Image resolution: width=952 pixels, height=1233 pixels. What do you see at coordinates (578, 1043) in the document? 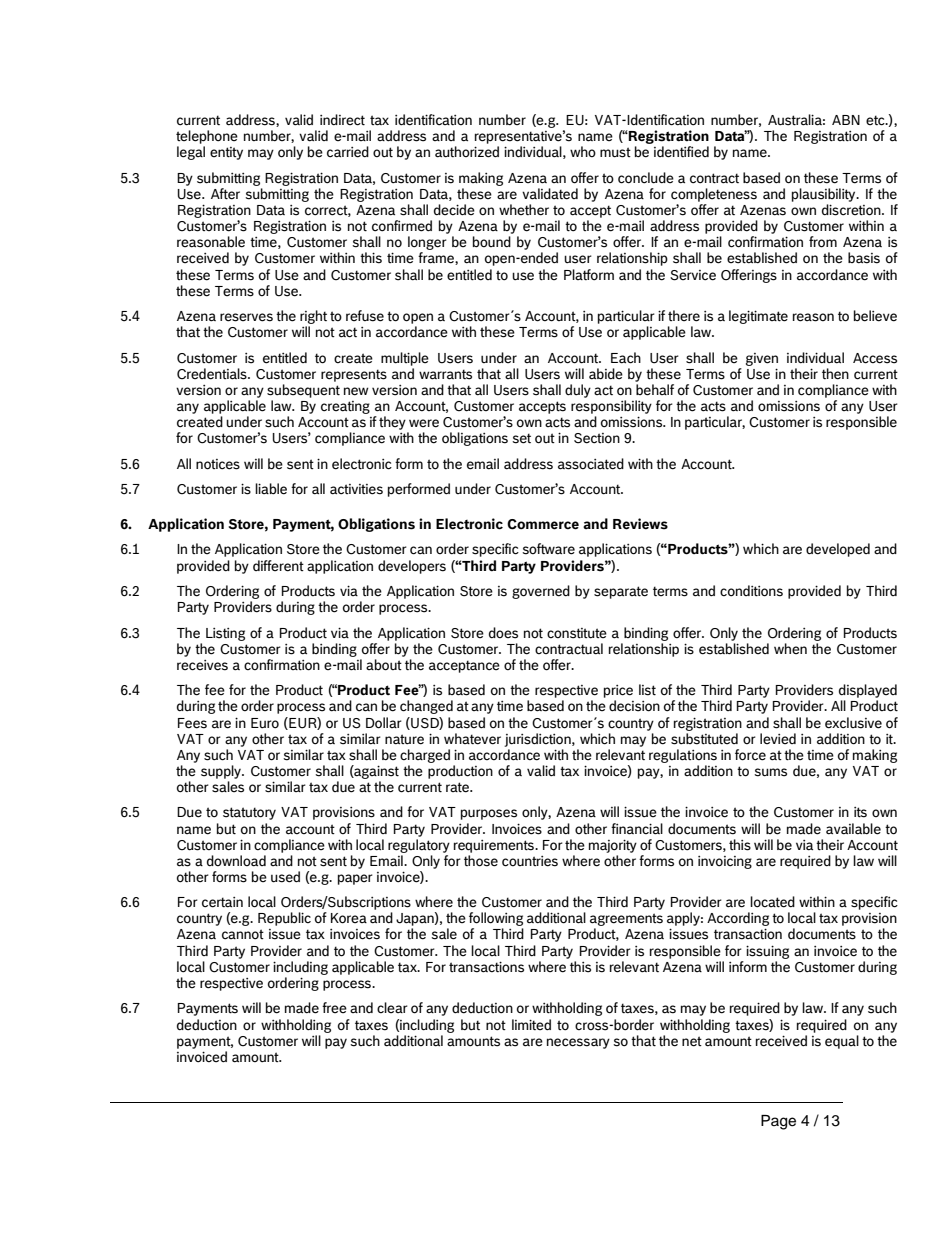
I see `necessary` at bounding box center [578, 1043].
